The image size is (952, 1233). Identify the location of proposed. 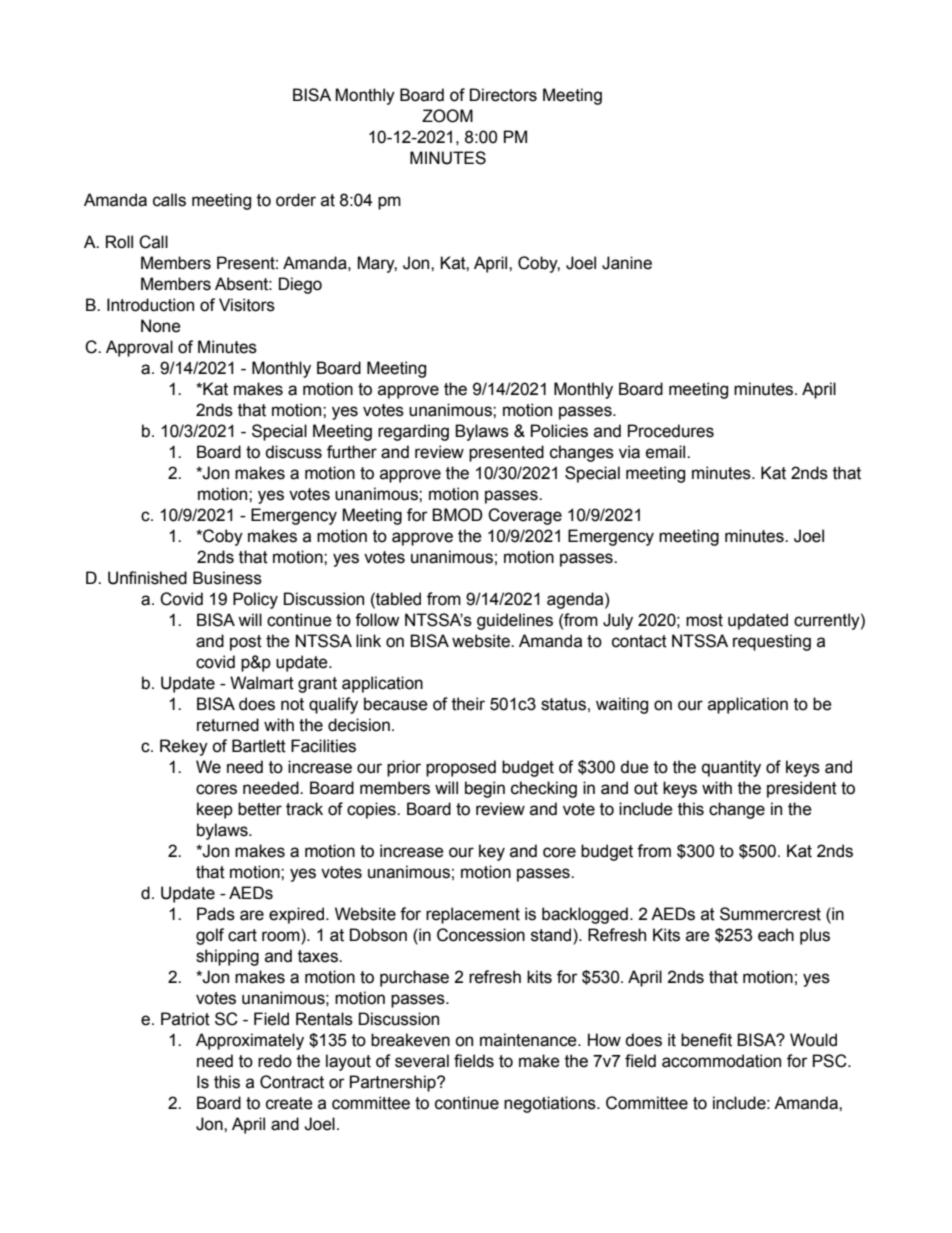
(461, 768).
